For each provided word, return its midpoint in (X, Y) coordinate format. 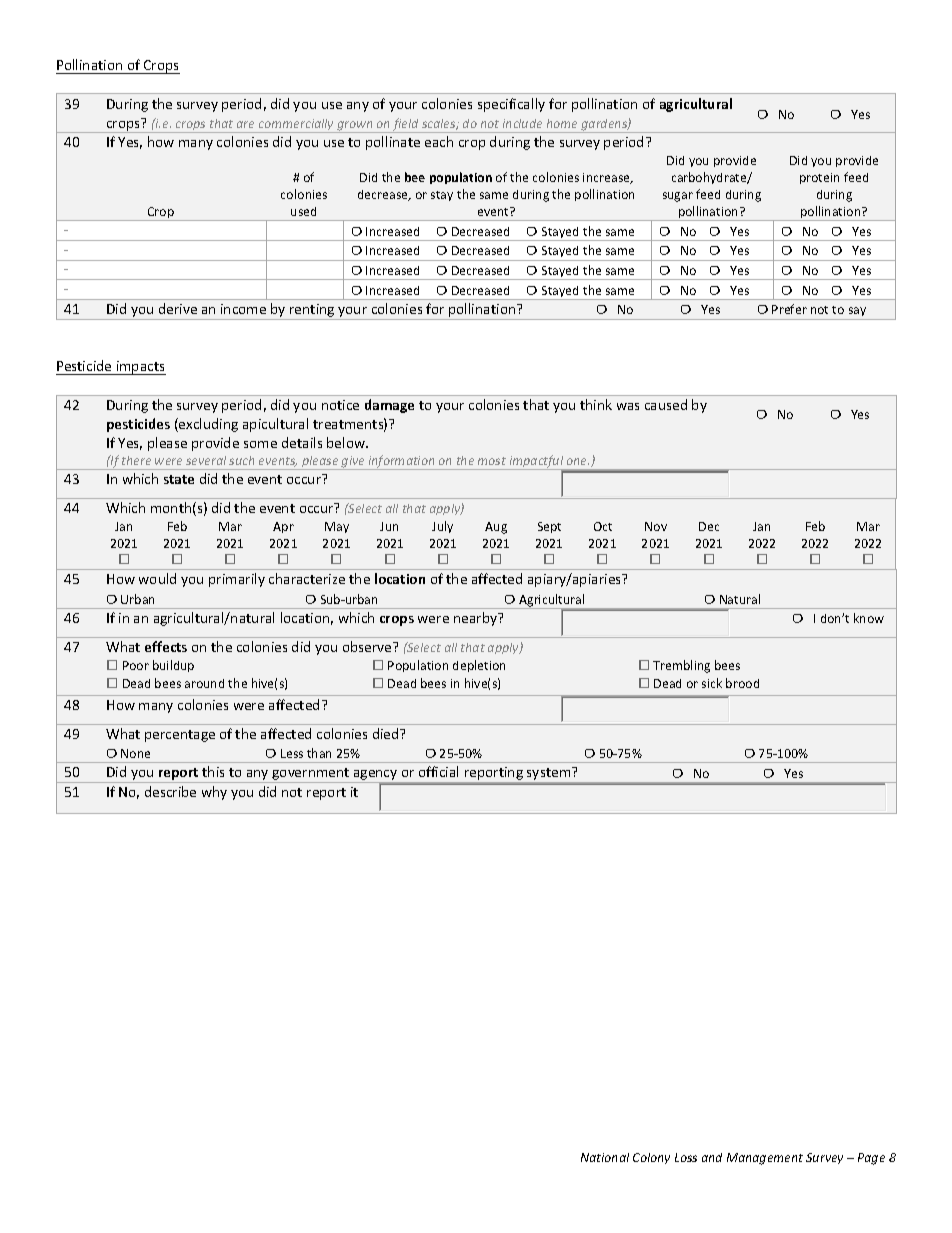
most (492, 461)
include (522, 123)
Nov (656, 526)
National (605, 1157)
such (241, 460)
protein (819, 178)
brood (742, 683)
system (550, 773)
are (245, 124)
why (214, 793)
